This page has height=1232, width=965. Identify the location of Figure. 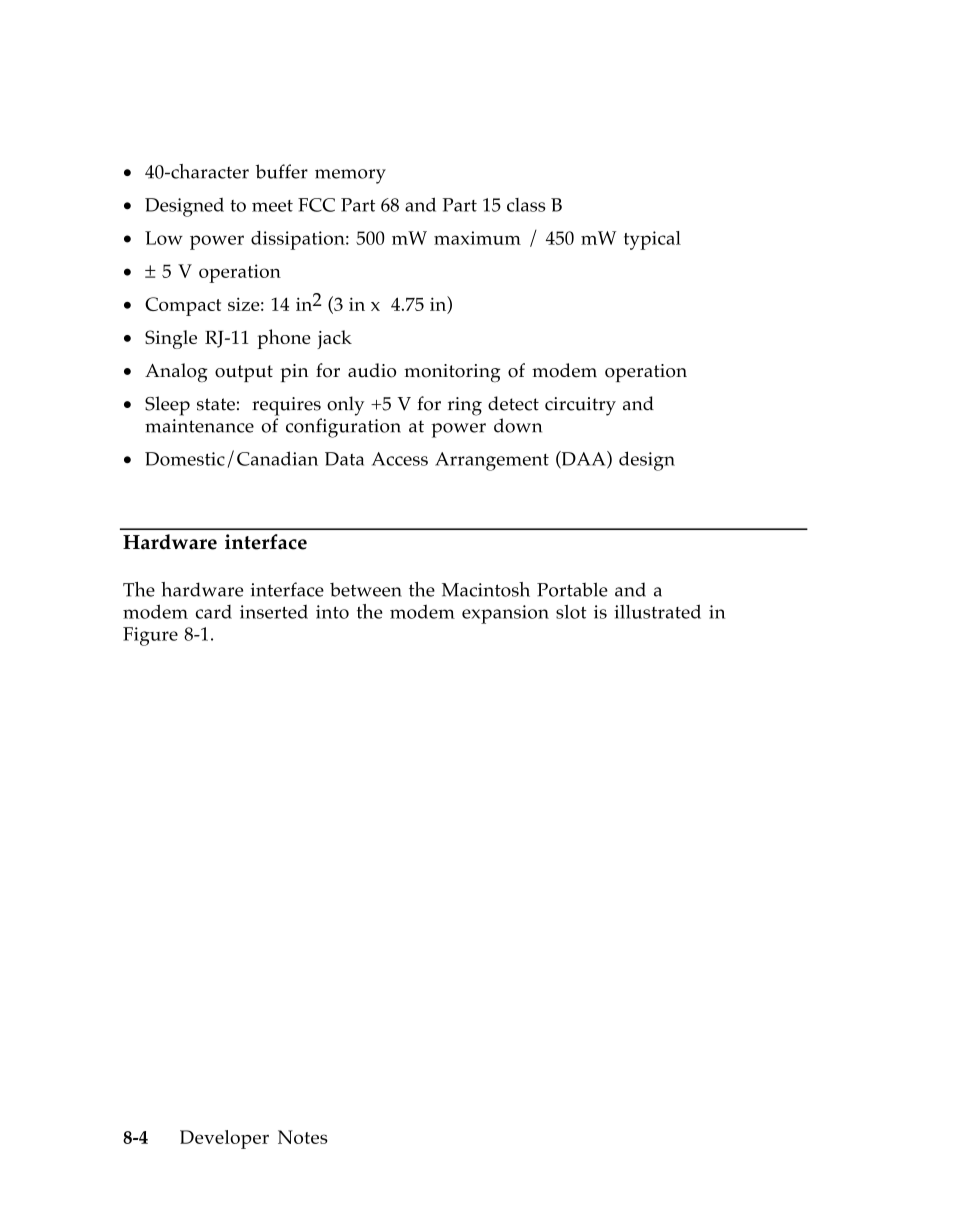
(150, 636).
